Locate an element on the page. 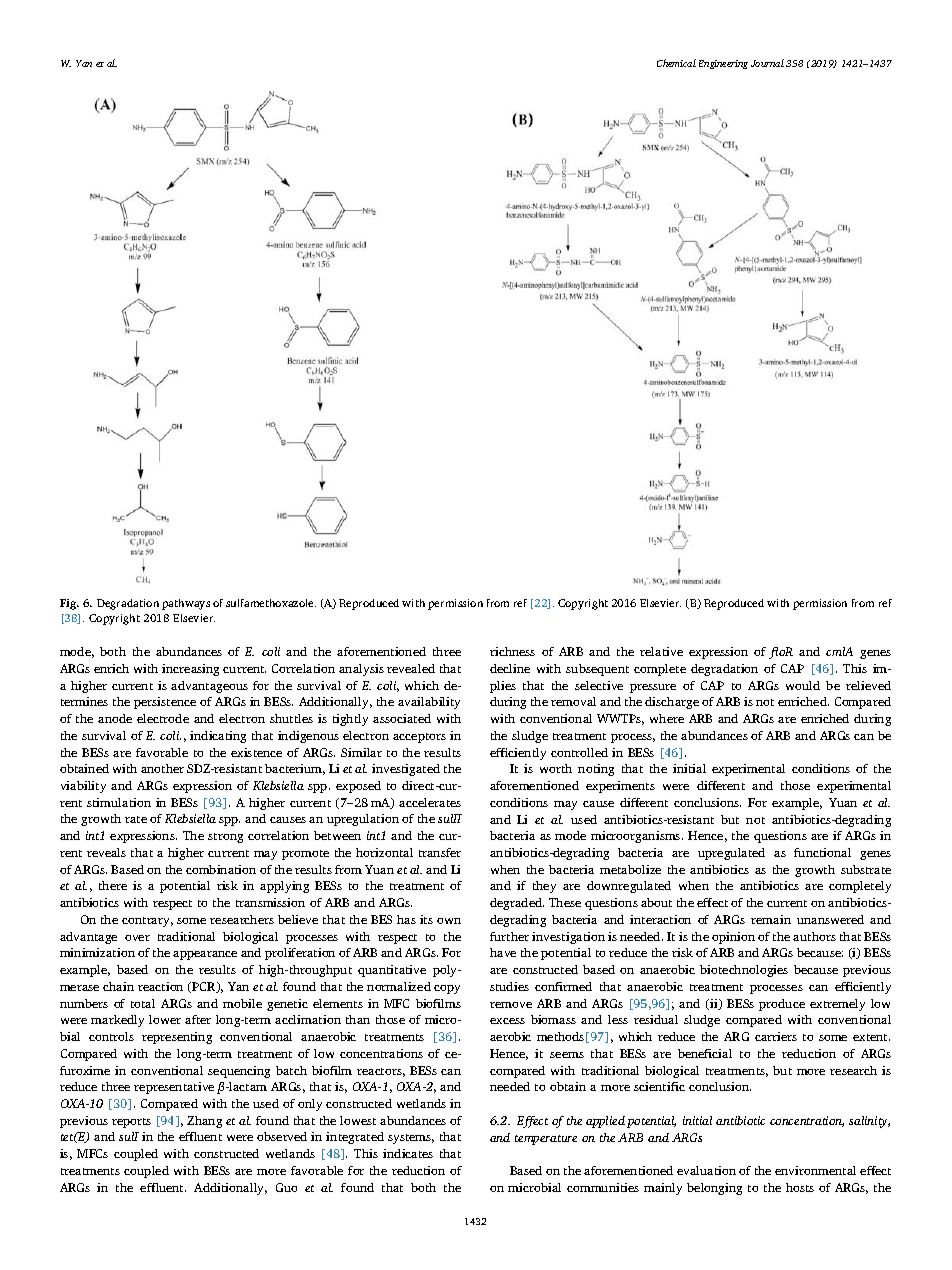 Image resolution: width=952 pixels, height=1270 pixels. relative is located at coordinates (661, 651).
